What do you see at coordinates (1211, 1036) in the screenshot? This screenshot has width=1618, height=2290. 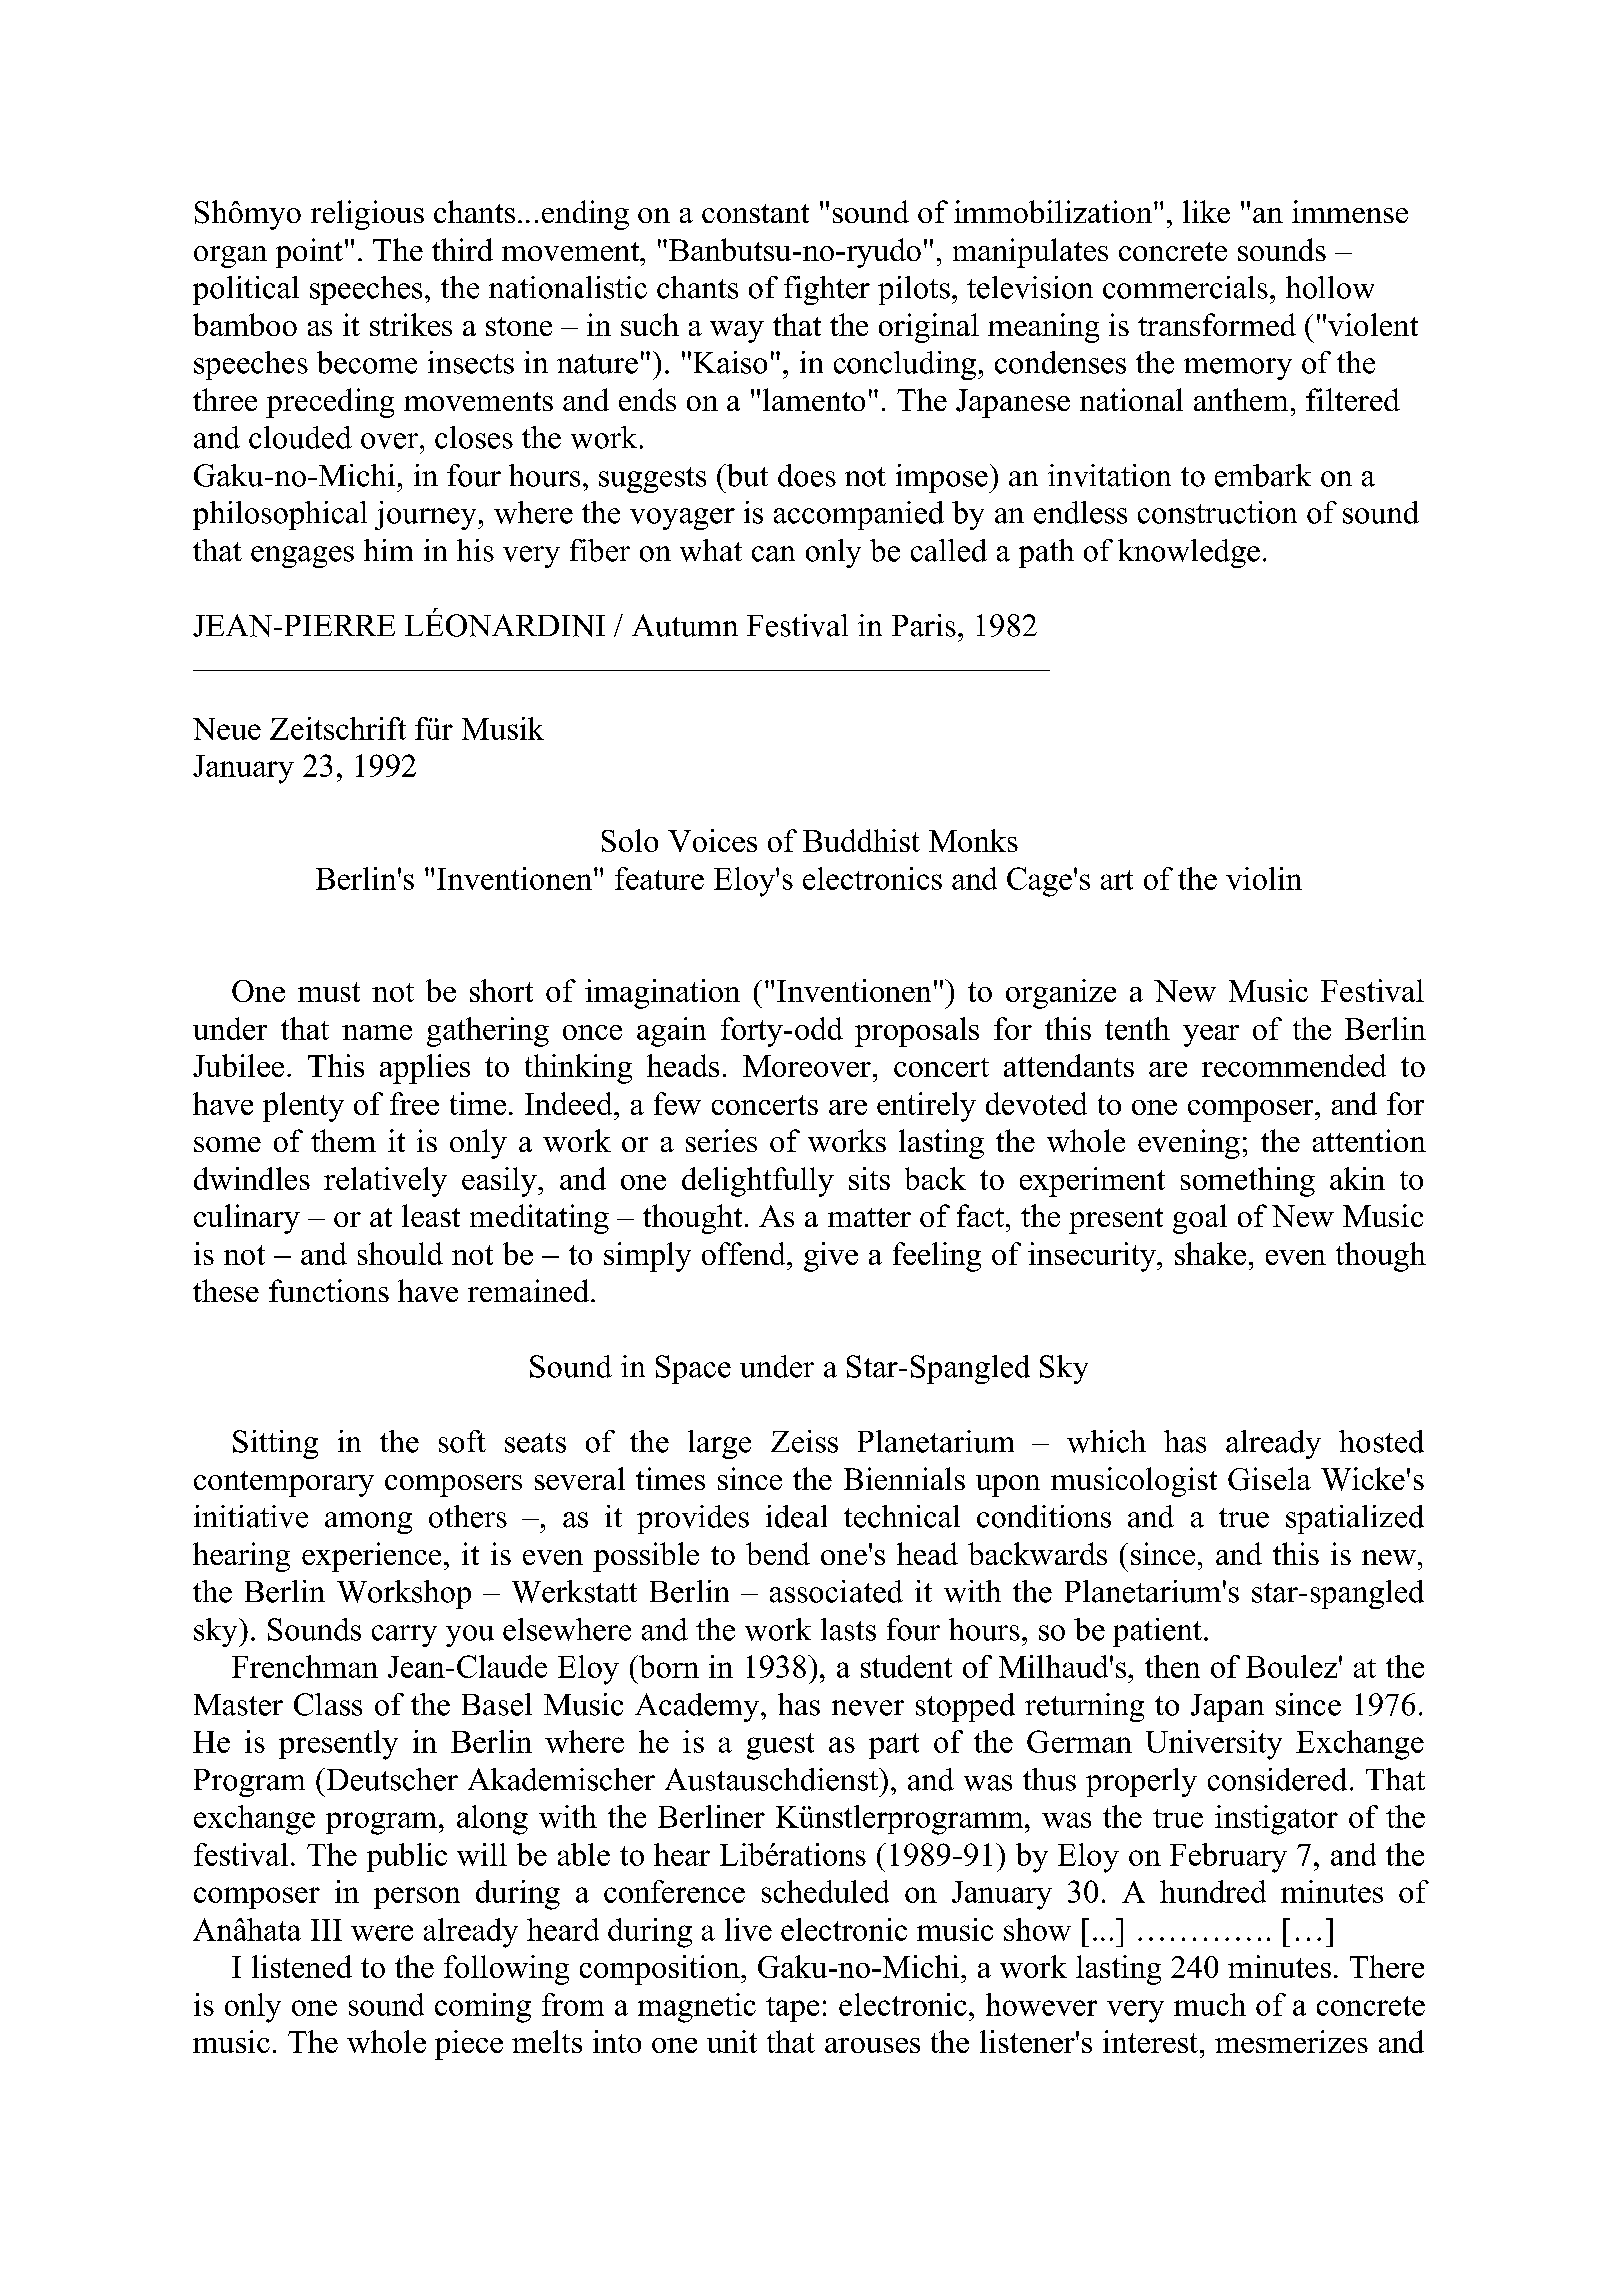 I see `year` at bounding box center [1211, 1036].
